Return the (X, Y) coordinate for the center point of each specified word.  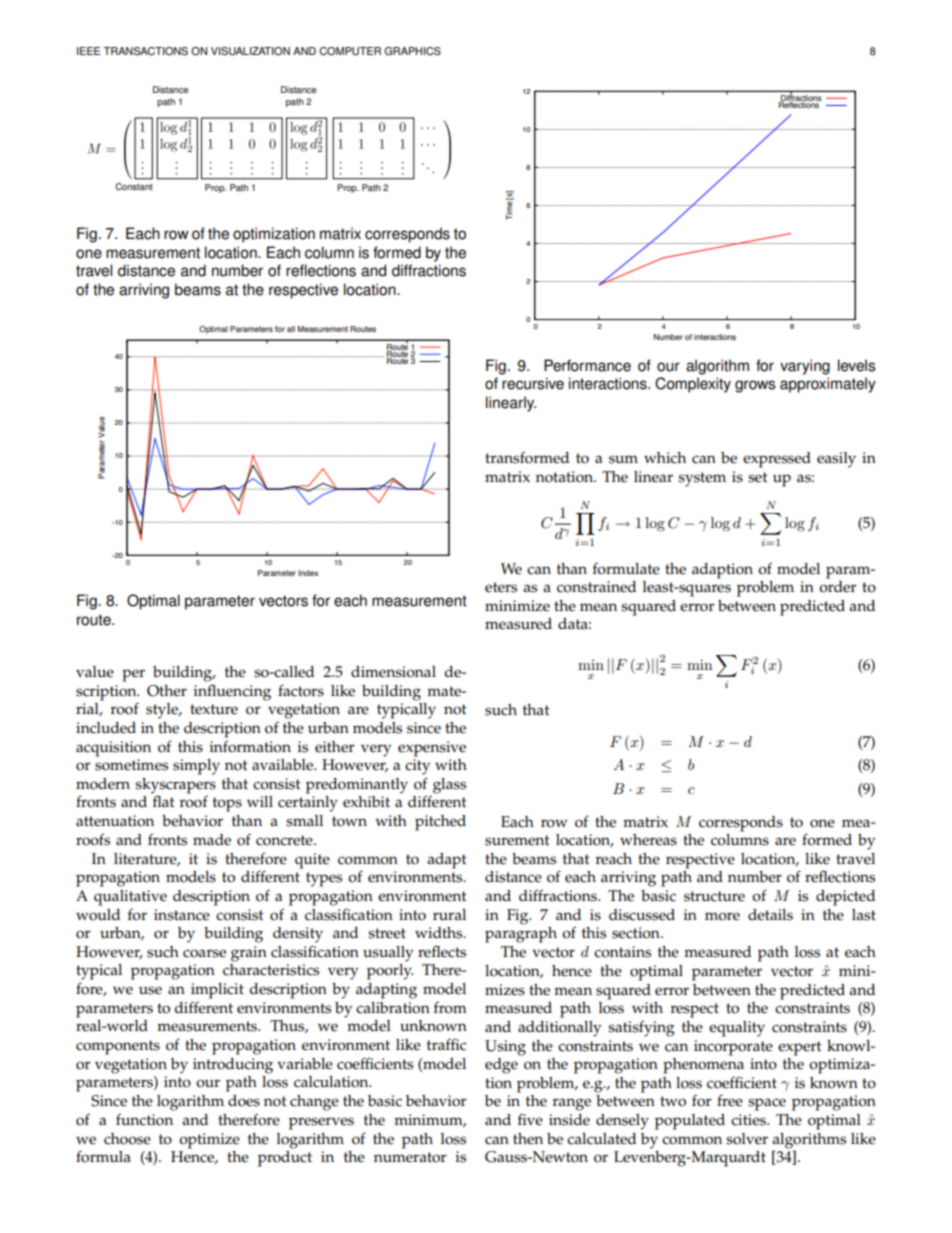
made (212, 840)
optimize (209, 1141)
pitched (440, 823)
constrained (596, 587)
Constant (134, 187)
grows (755, 386)
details (770, 915)
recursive (533, 383)
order (838, 585)
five (530, 1119)
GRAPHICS (412, 51)
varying (805, 367)
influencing (232, 692)
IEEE (88, 51)
